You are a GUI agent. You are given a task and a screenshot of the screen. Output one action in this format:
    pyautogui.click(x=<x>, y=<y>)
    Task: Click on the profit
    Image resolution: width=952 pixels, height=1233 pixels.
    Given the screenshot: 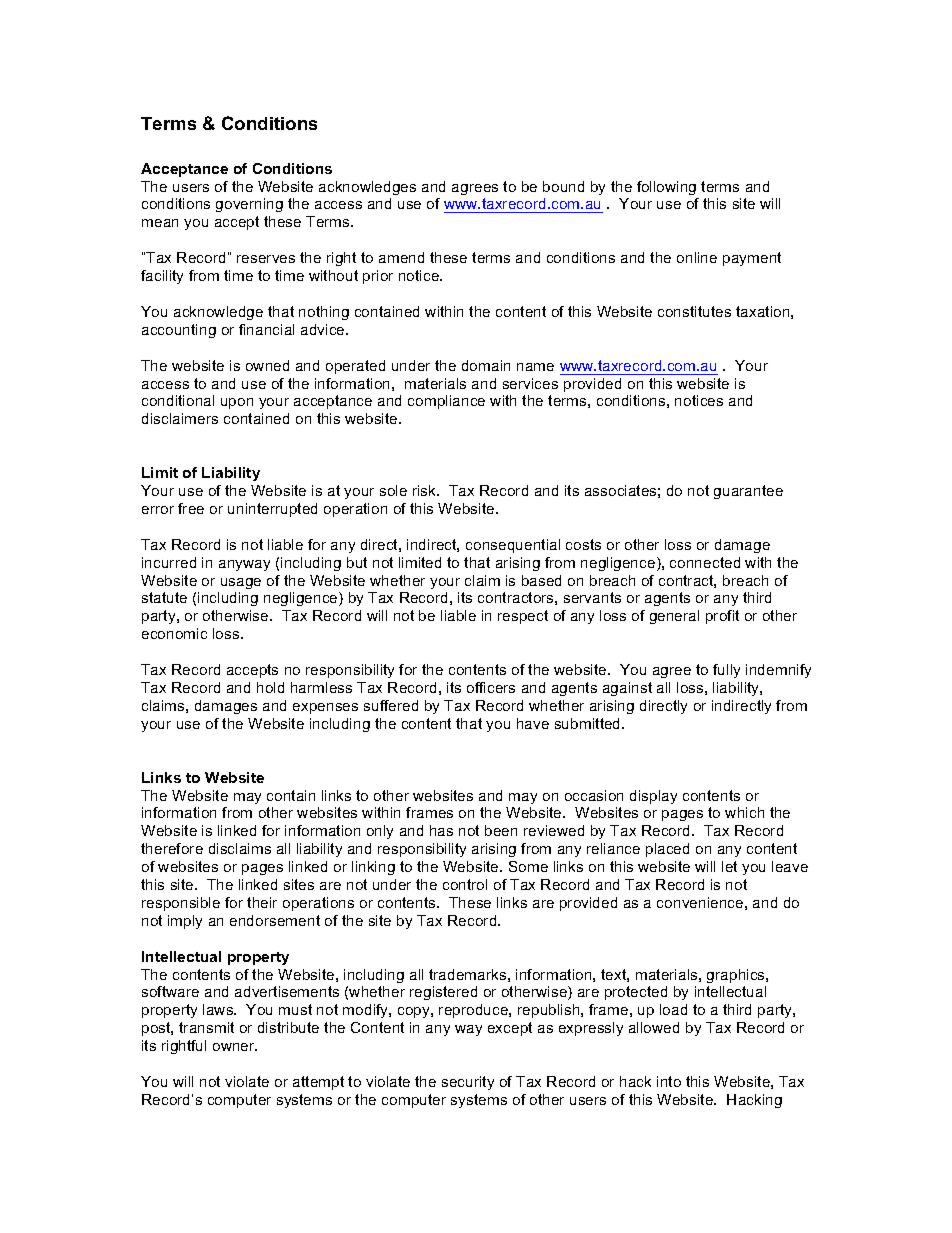 What is the action you would take?
    pyautogui.click(x=722, y=617)
